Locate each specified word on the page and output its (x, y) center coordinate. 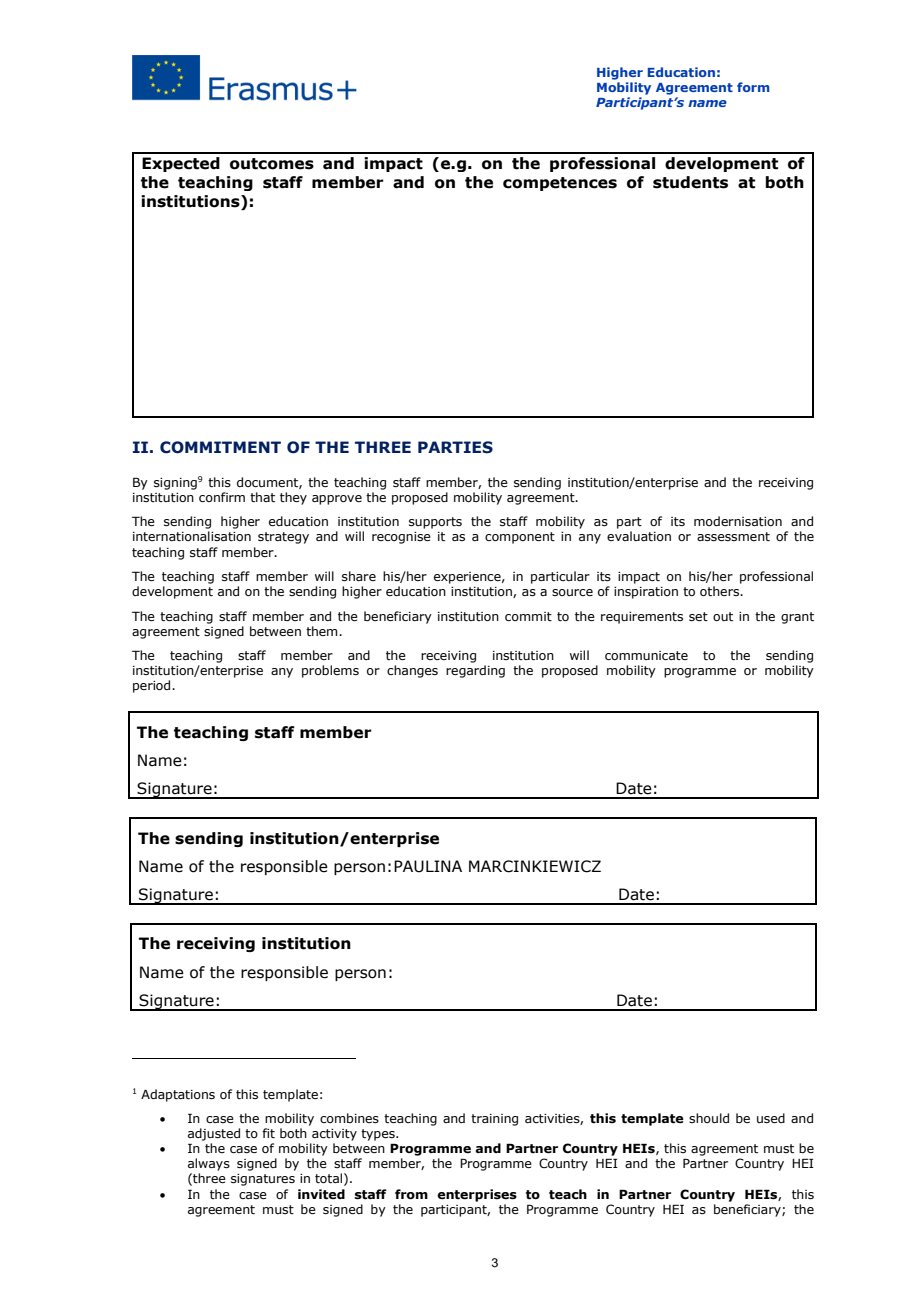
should (709, 1118)
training (494, 1120)
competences (560, 184)
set (698, 616)
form (753, 87)
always (209, 1164)
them (323, 631)
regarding (475, 671)
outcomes (272, 164)
